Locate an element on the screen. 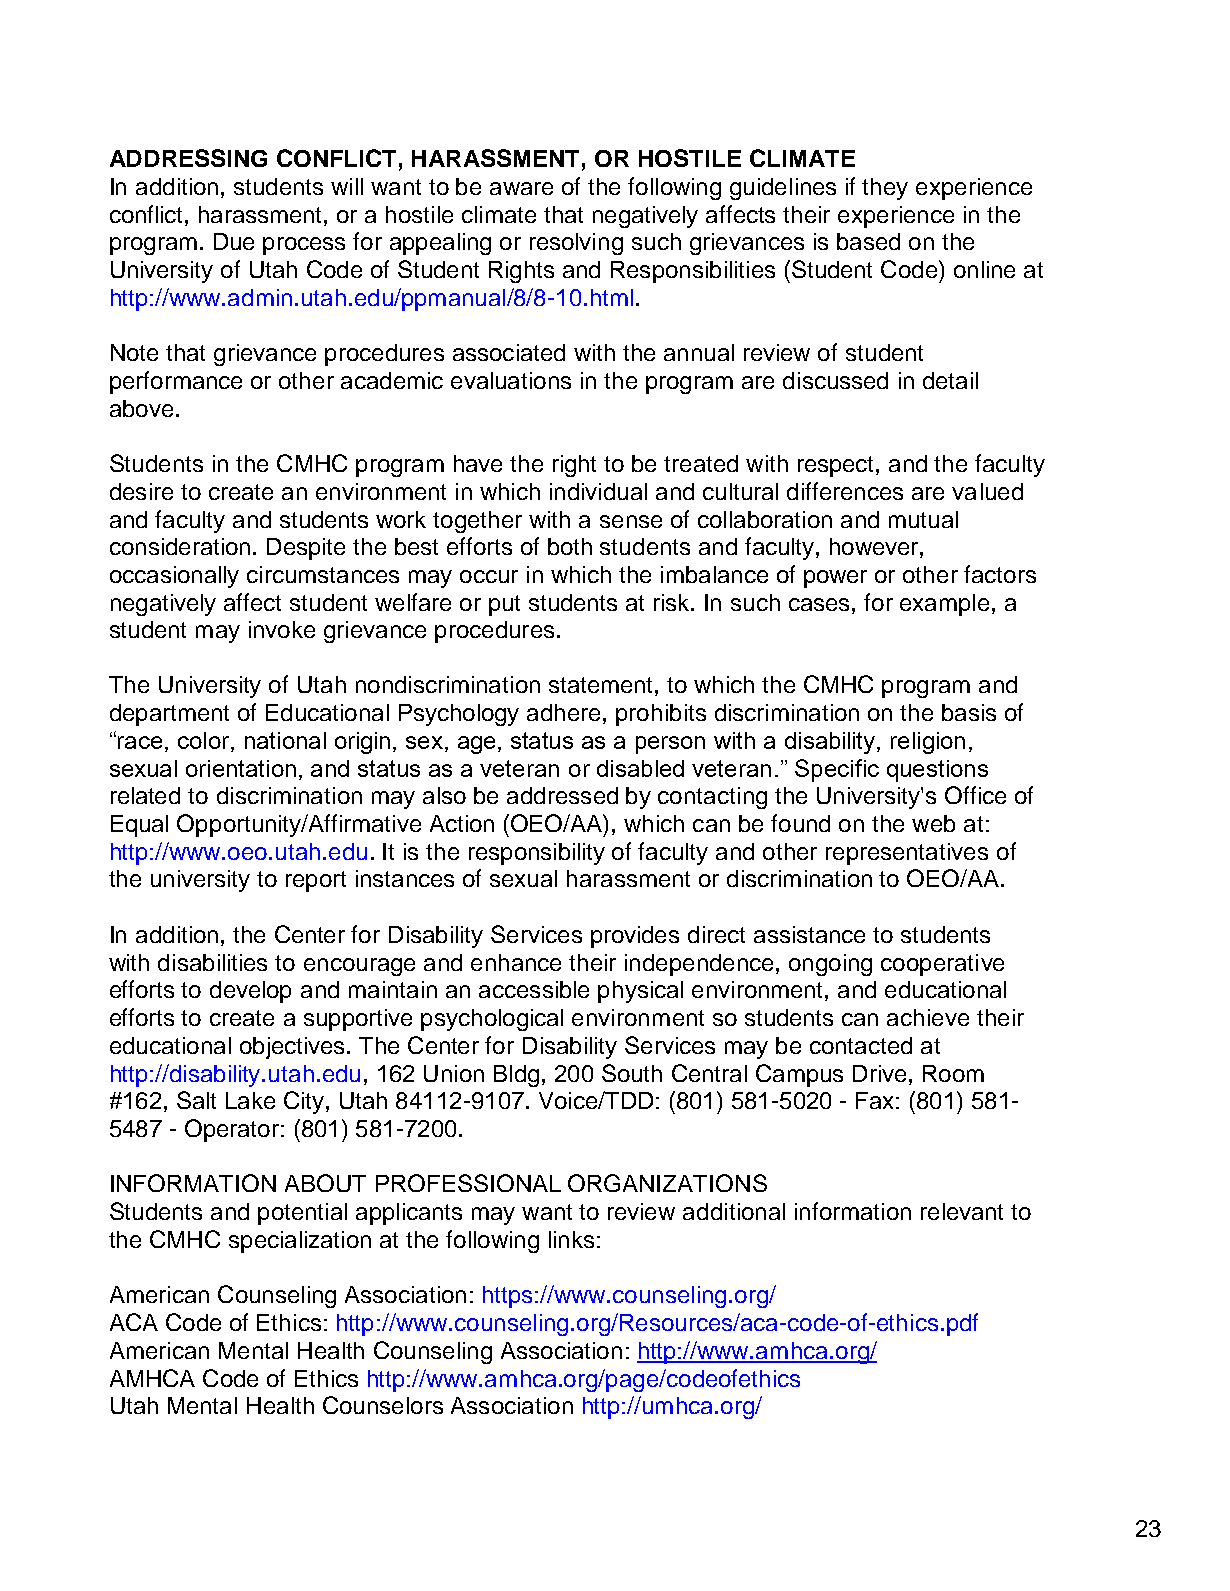 Image resolution: width=1230 pixels, height=1591 pixels. develop is located at coordinates (250, 992).
